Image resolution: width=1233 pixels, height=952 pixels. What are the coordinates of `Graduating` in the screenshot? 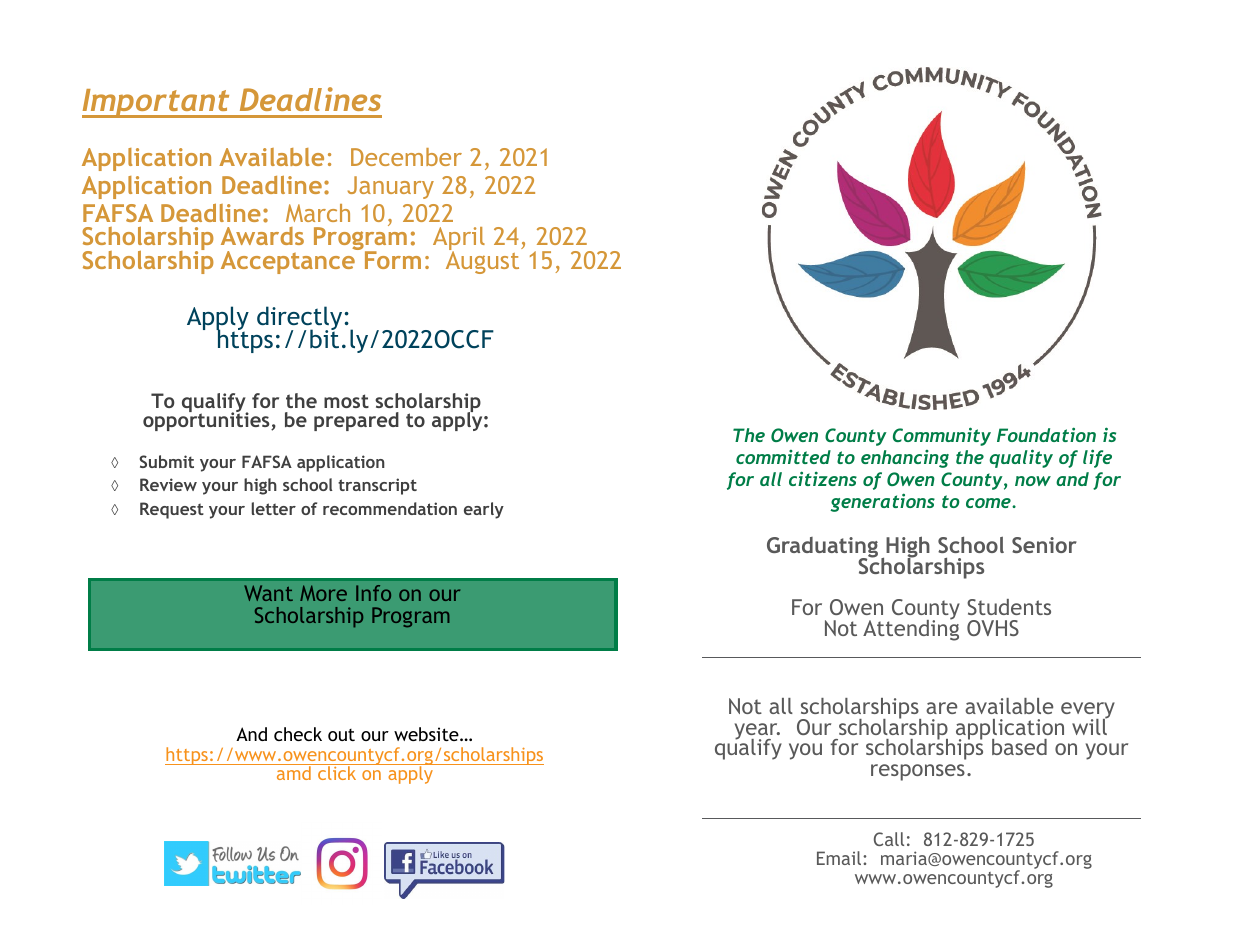 It's located at (822, 548).
